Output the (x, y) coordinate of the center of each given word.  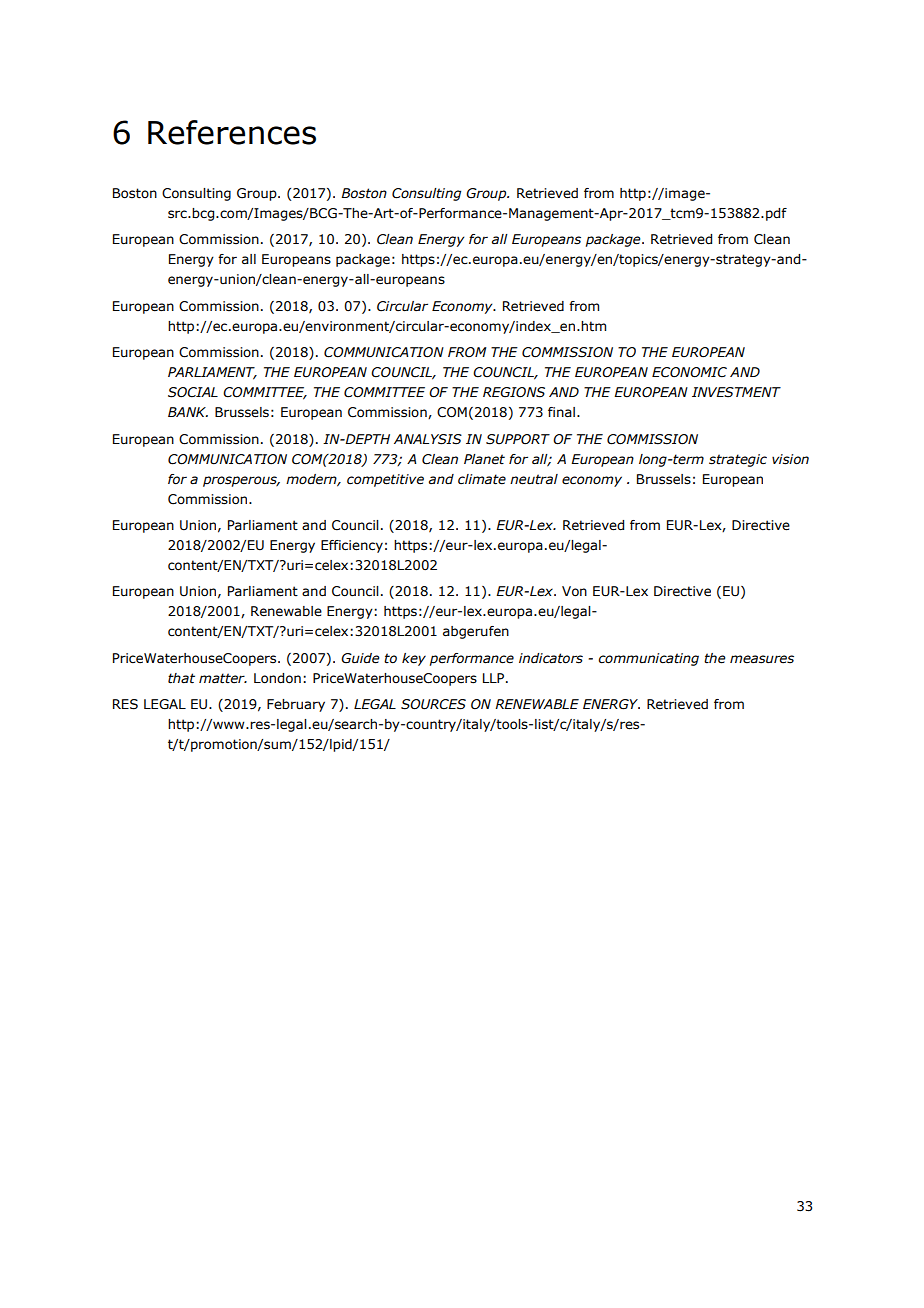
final (561, 412)
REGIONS (514, 392)
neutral (534, 479)
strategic (738, 460)
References (232, 132)
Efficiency (352, 546)
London (277, 678)
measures (762, 659)
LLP (495, 678)
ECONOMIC (689, 372)
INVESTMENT (736, 392)
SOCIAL (193, 392)
